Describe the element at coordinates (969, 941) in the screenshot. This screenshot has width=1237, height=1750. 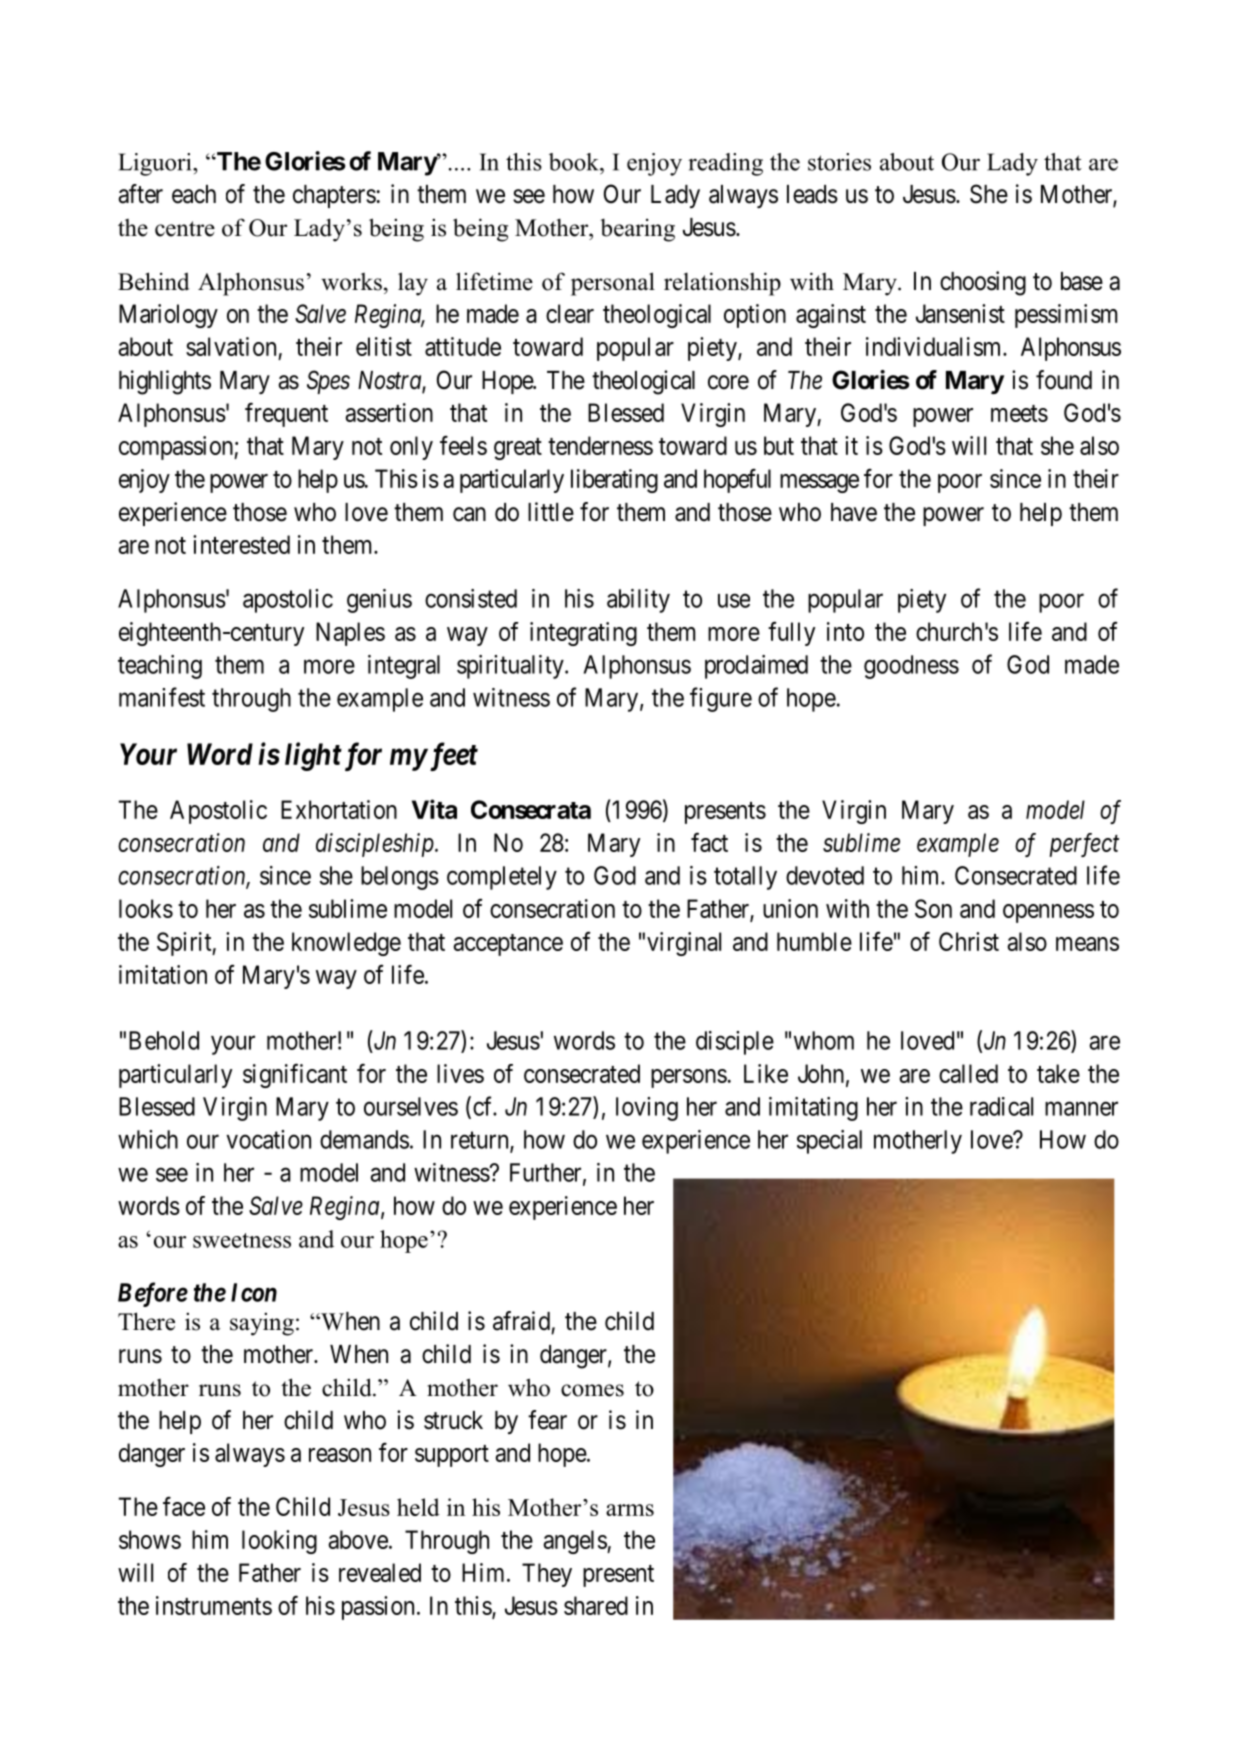
I see `Christ` at that location.
